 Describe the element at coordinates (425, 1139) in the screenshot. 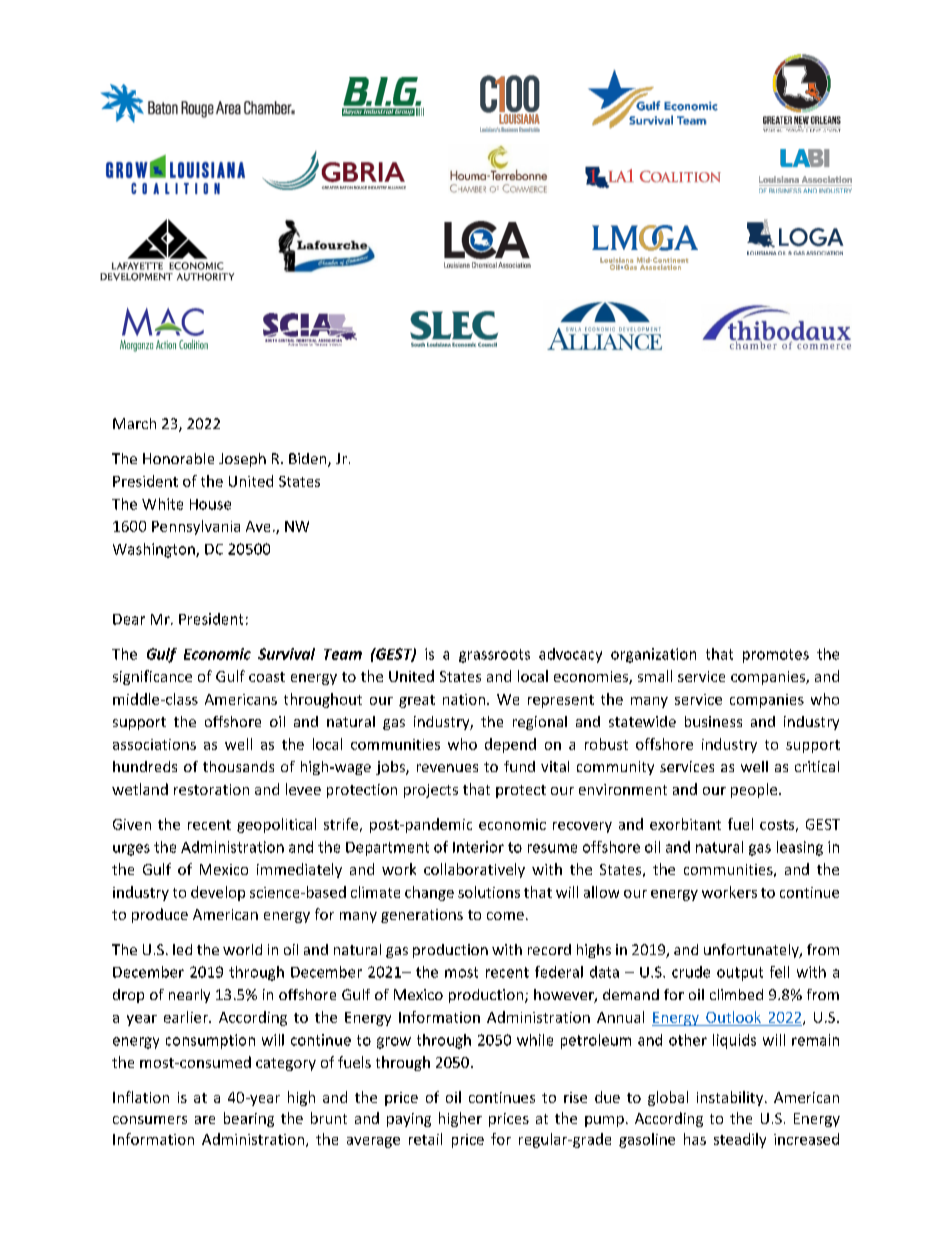

I see `retail` at that location.
